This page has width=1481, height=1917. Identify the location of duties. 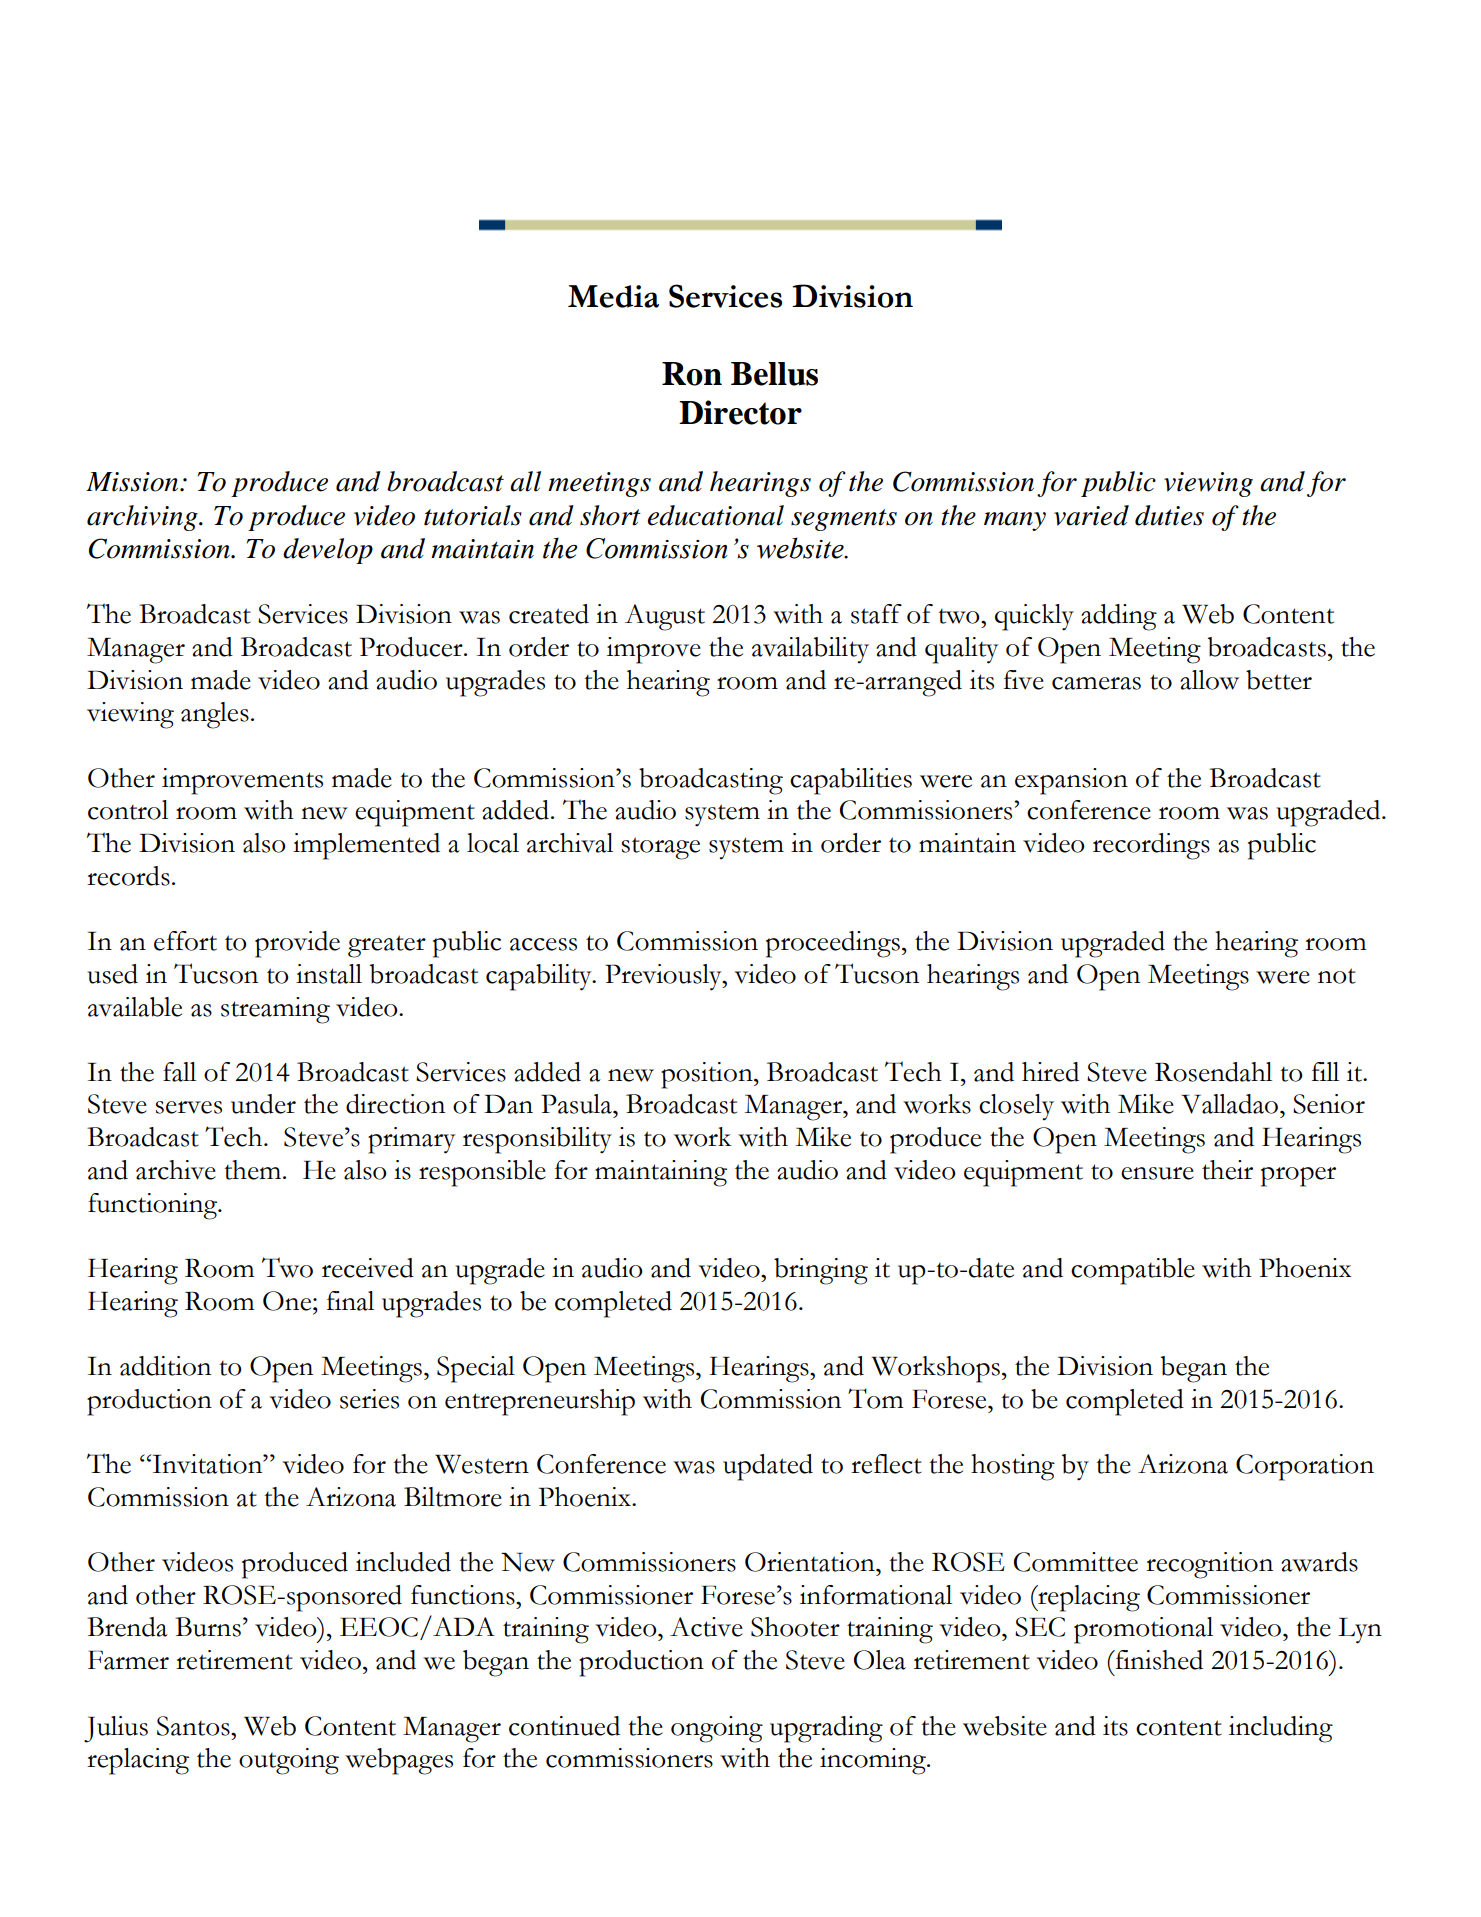
(1169, 515).
